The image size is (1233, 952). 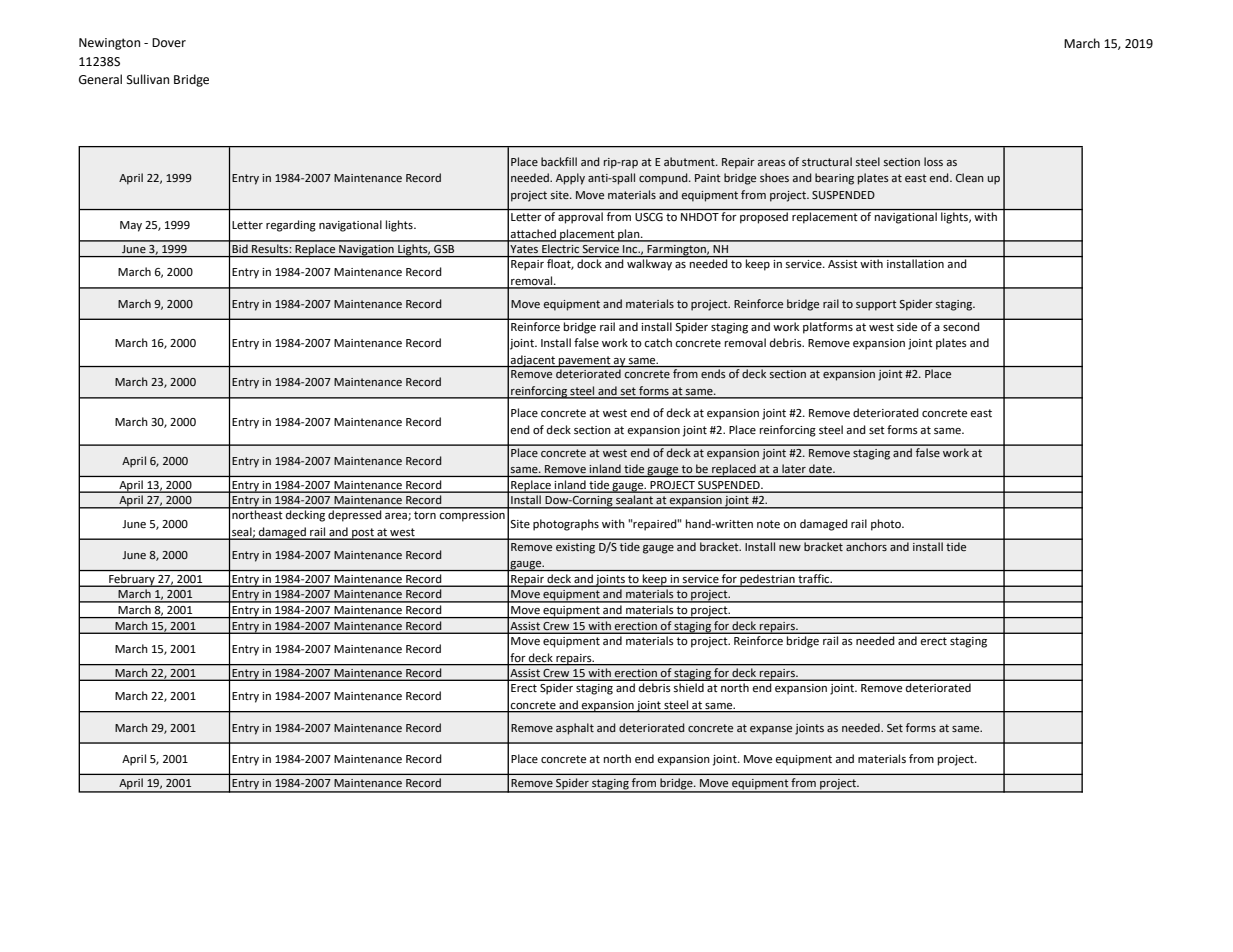 What do you see at coordinates (533, 361) in the document?
I see `adjacent` at bounding box center [533, 361].
